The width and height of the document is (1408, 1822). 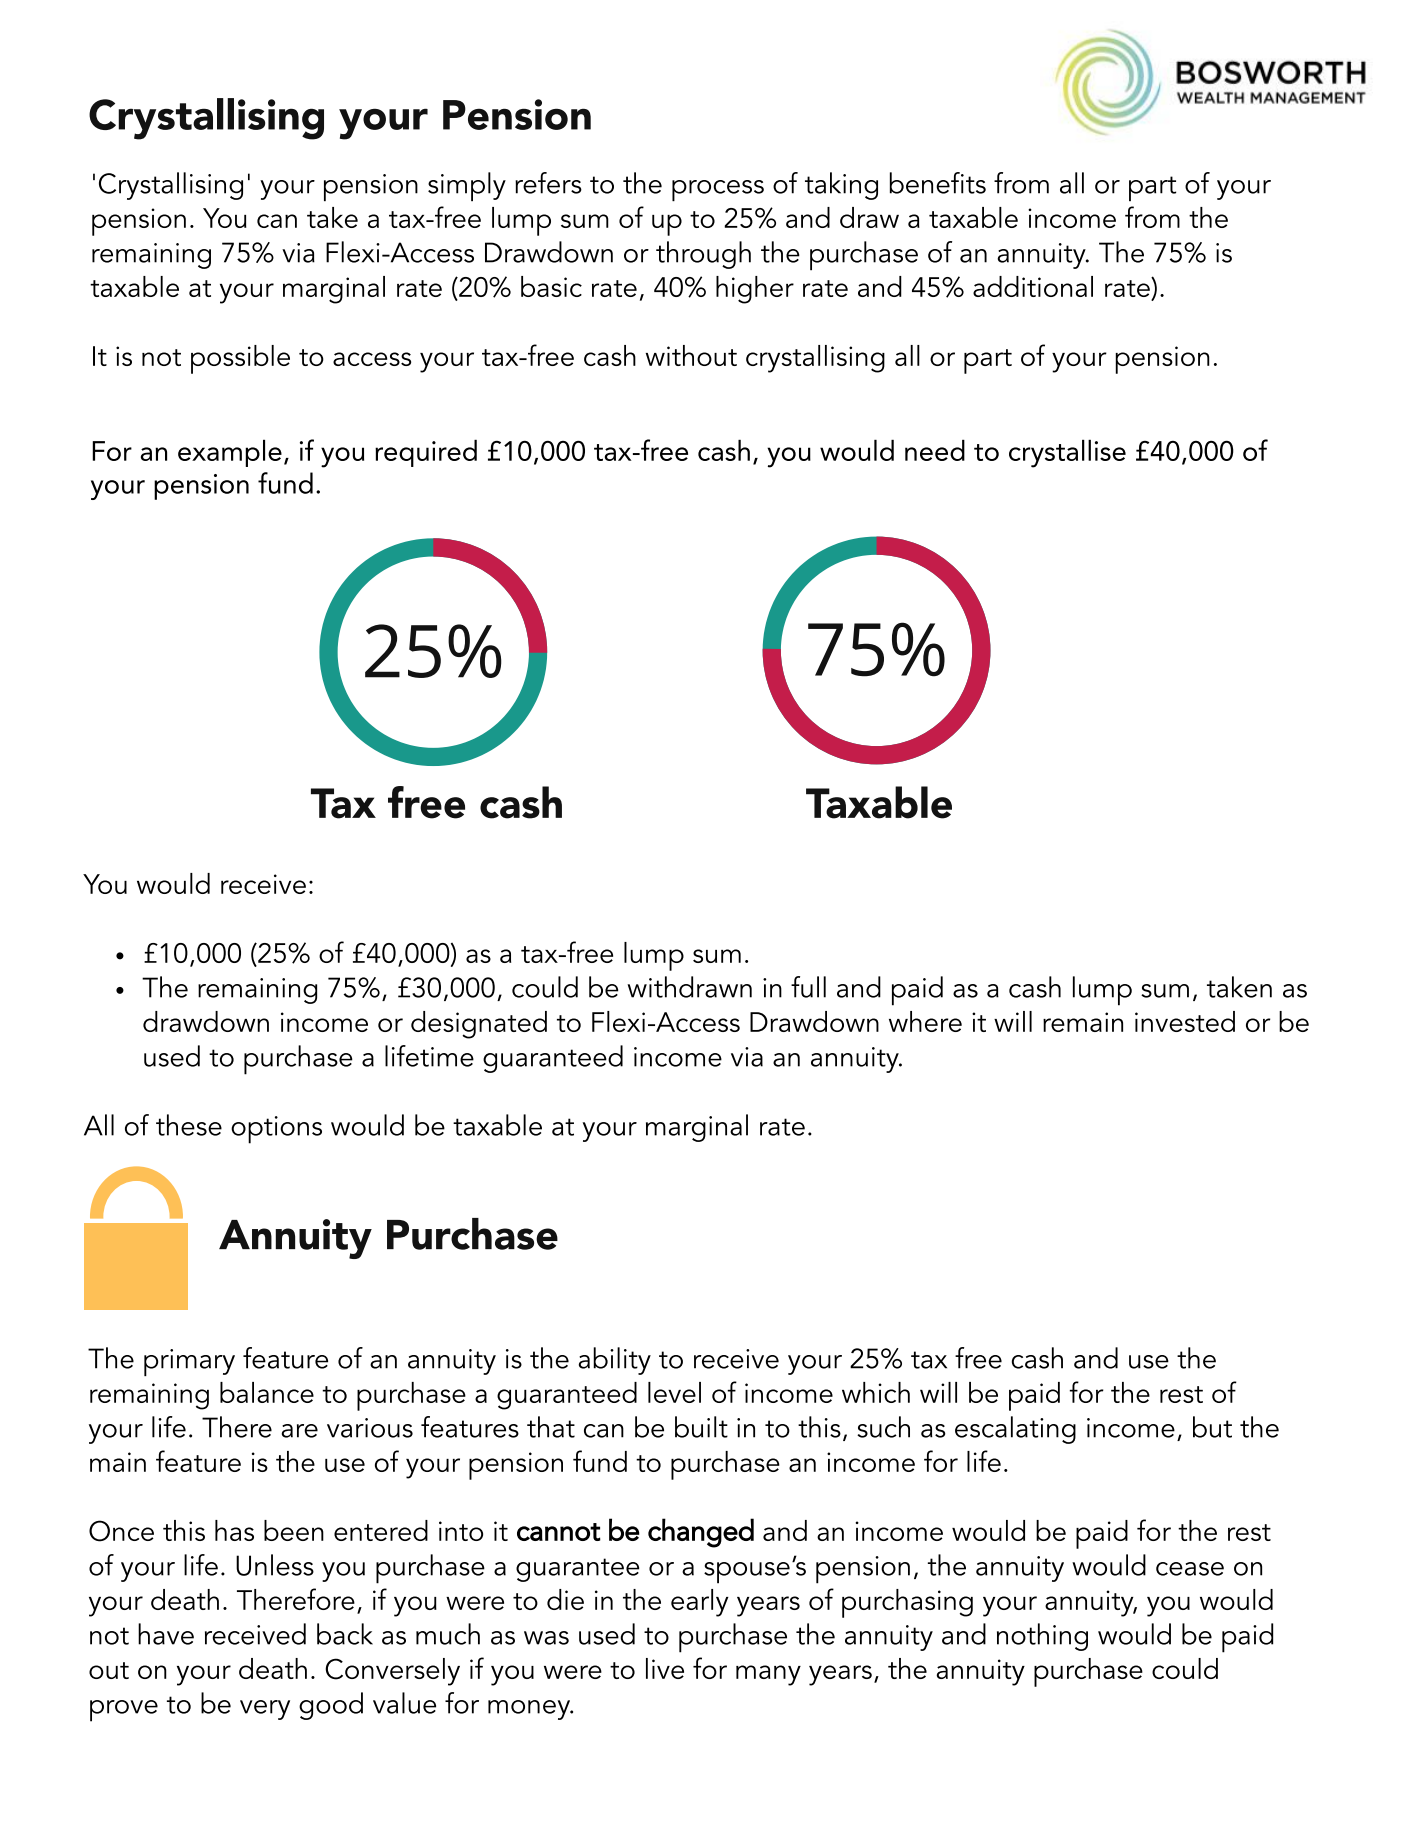 What do you see at coordinates (240, 359) in the document?
I see `possible` at bounding box center [240, 359].
